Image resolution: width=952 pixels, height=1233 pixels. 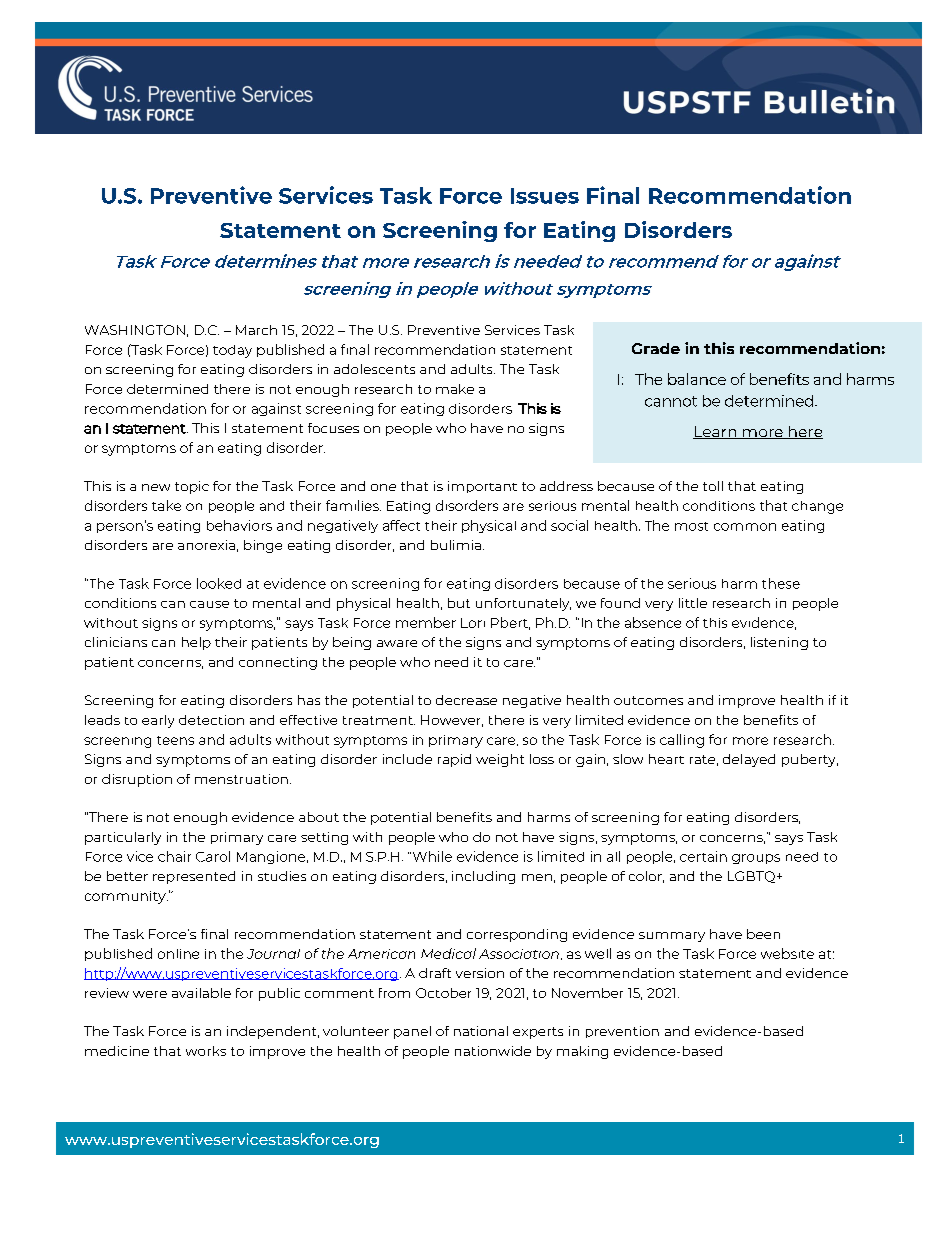 What do you see at coordinates (466, 700) in the page?
I see `decrease` at bounding box center [466, 700].
